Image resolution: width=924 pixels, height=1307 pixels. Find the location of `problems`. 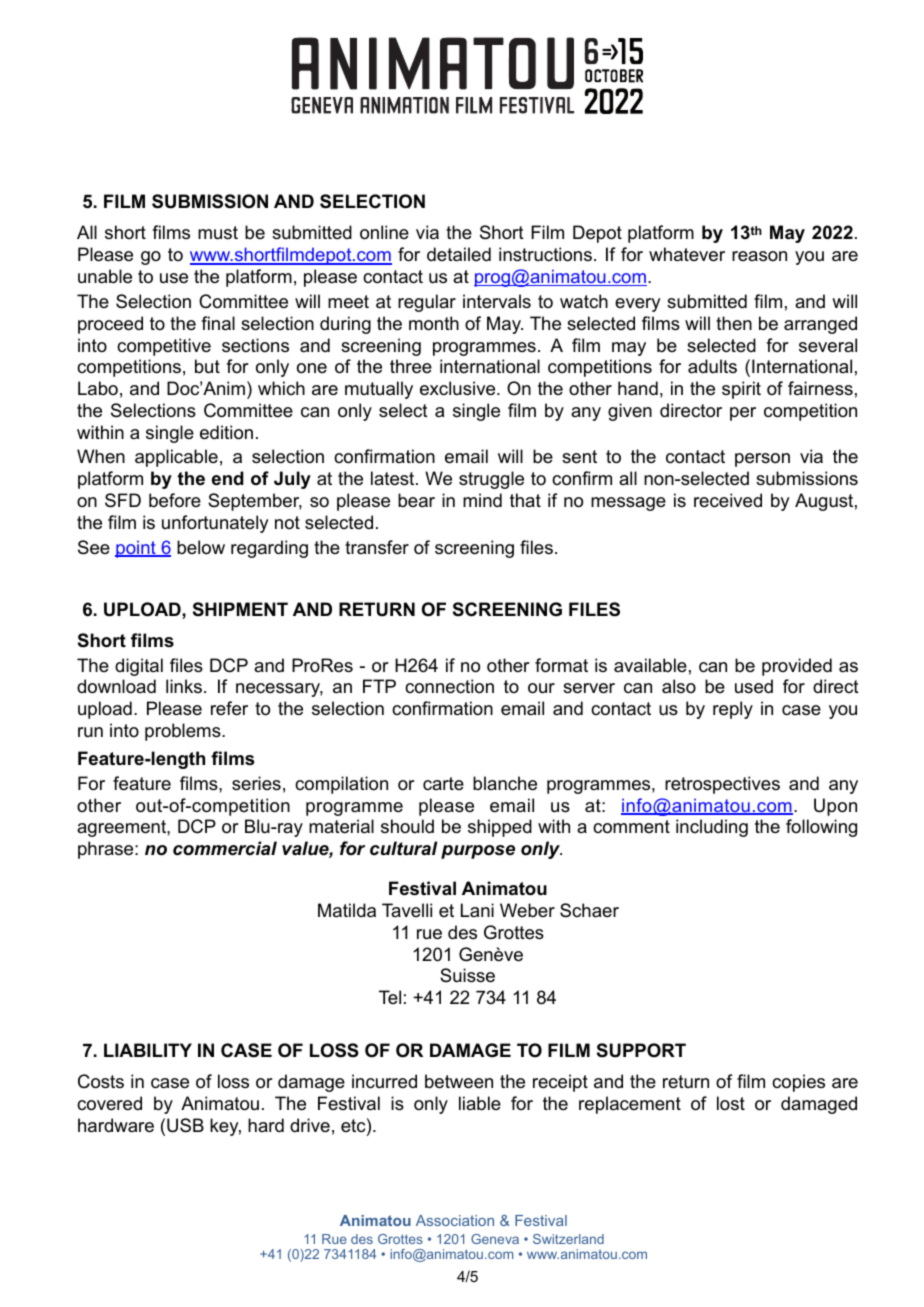

problems is located at coordinates (184, 732).
